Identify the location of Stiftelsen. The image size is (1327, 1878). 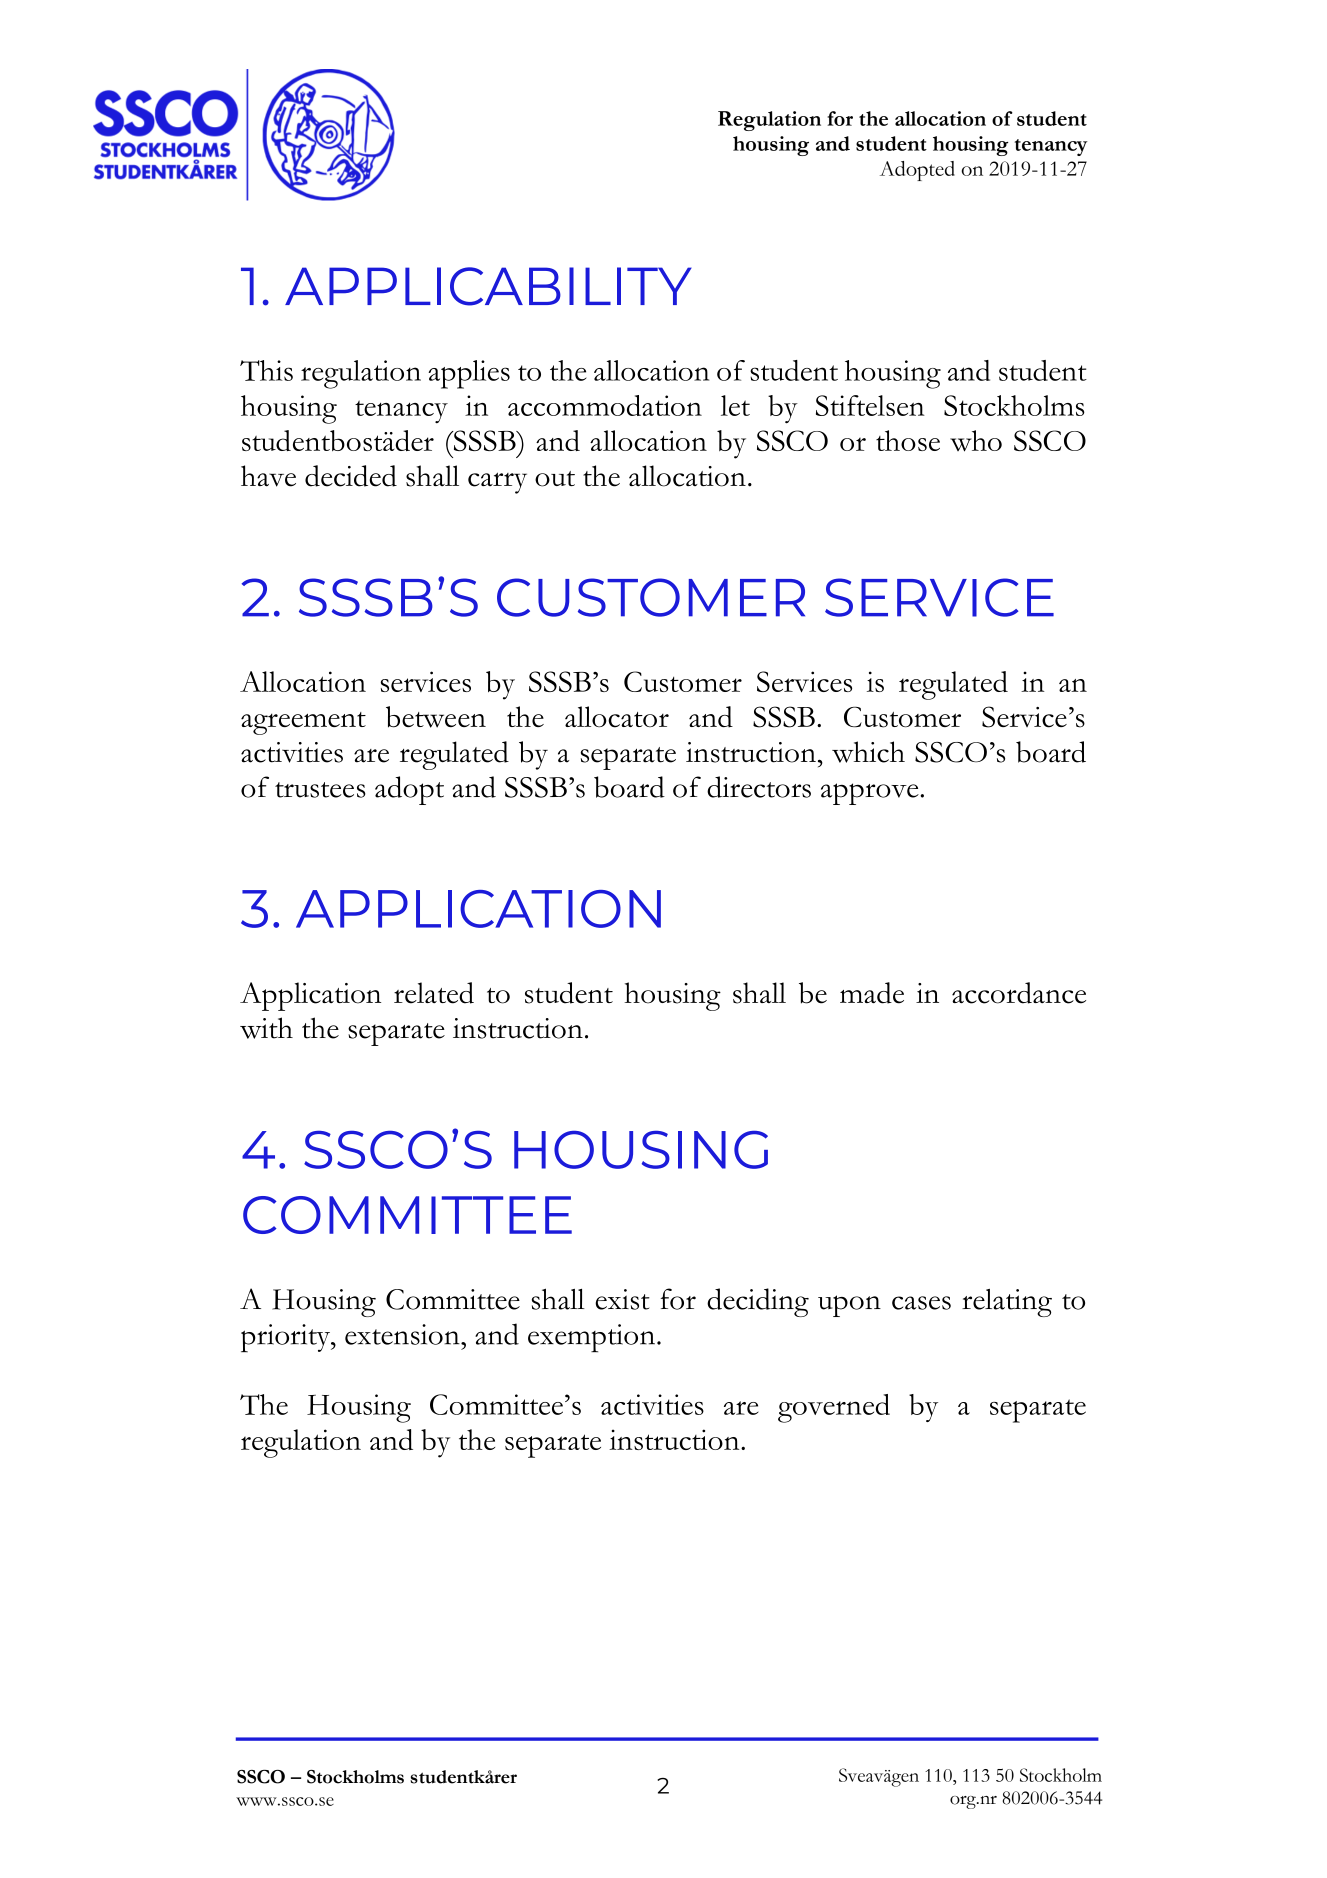
(870, 405).
